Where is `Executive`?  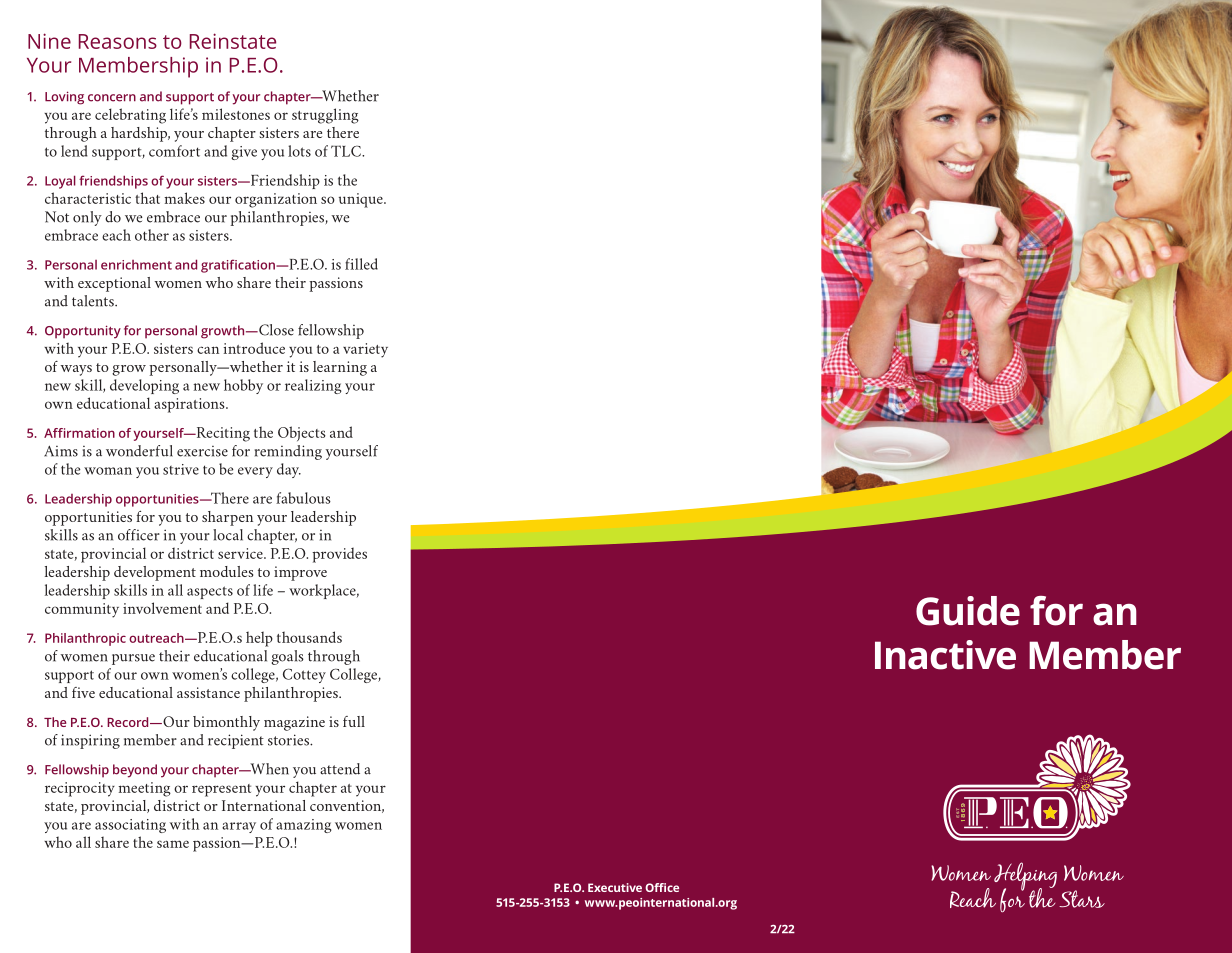
Executive is located at coordinates (615, 887).
